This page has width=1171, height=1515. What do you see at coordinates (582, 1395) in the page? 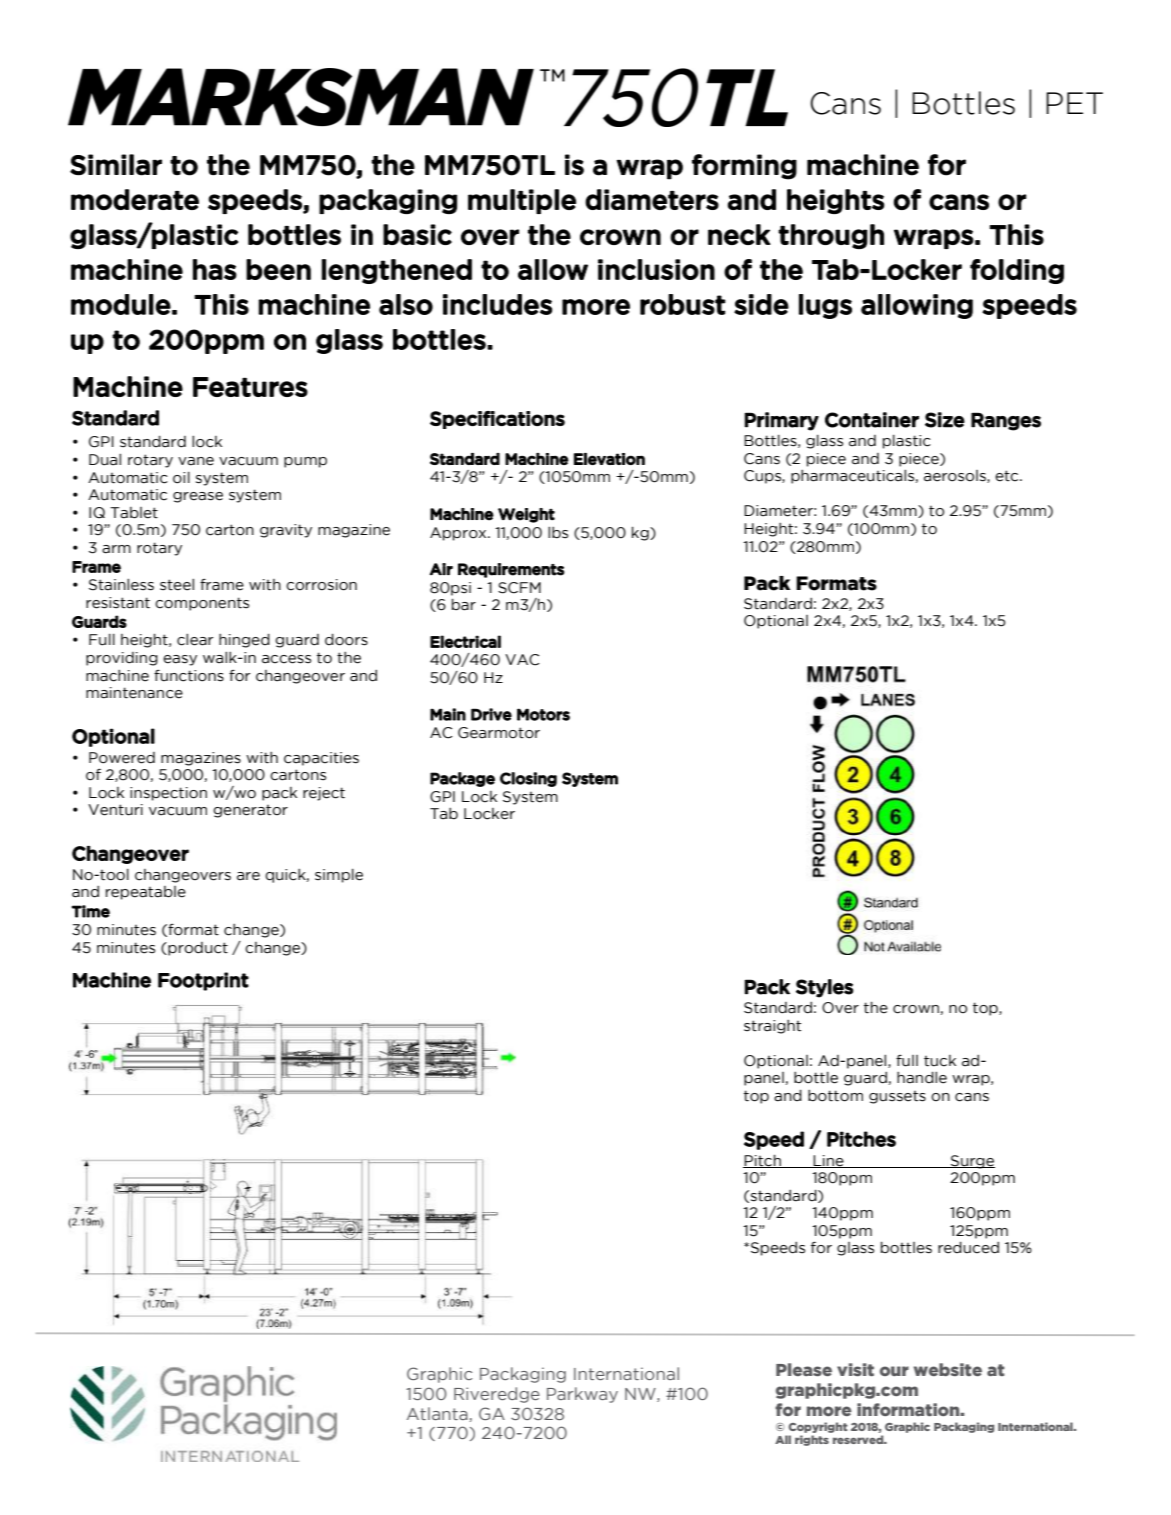
I see `Parkway` at bounding box center [582, 1395].
